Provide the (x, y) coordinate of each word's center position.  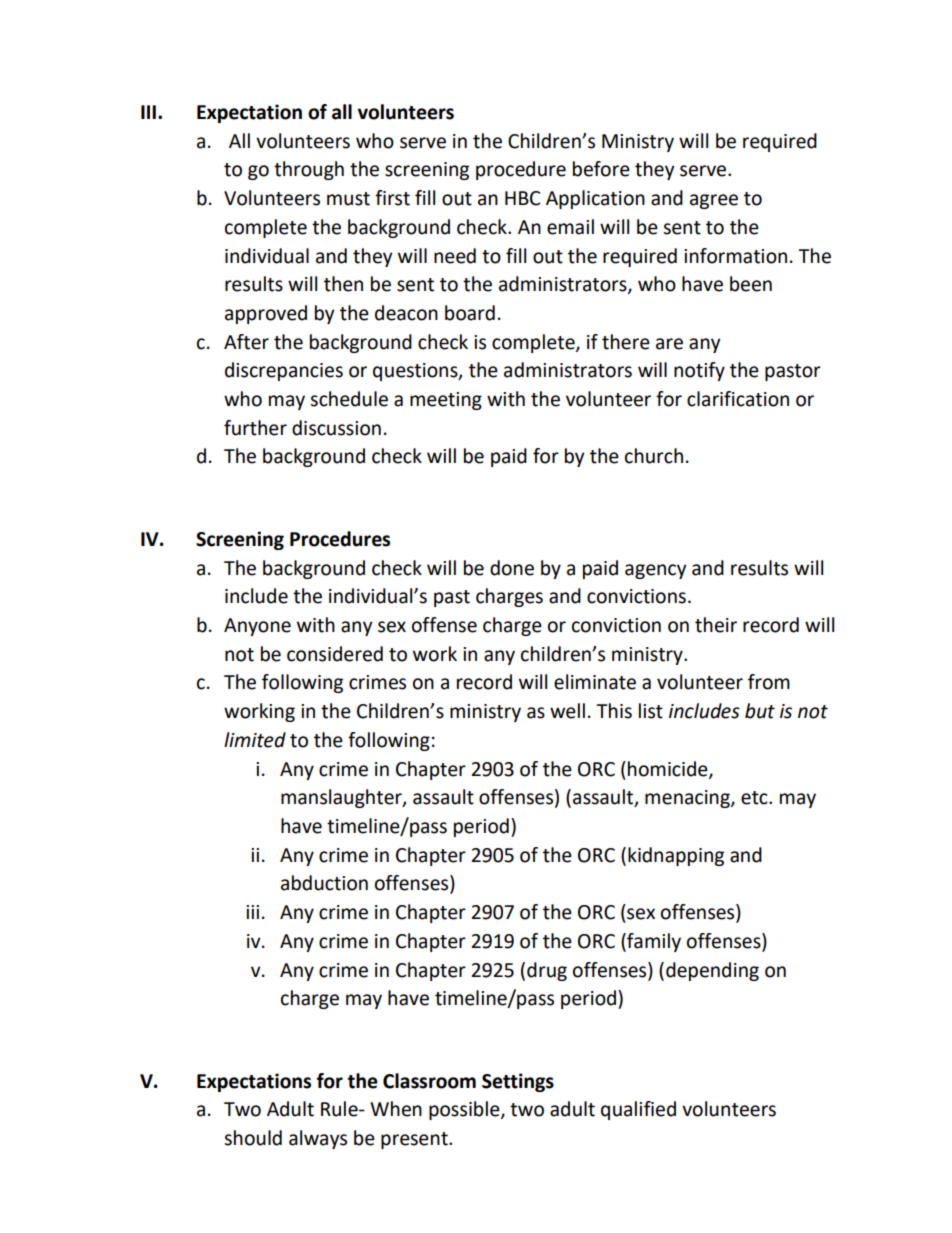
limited (255, 740)
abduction (324, 883)
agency (656, 571)
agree (714, 201)
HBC (522, 198)
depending (712, 971)
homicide (669, 769)
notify (699, 371)
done (512, 568)
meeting (446, 401)
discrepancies (284, 371)
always (318, 1139)
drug (547, 971)
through (309, 170)
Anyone (257, 627)
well (567, 711)
